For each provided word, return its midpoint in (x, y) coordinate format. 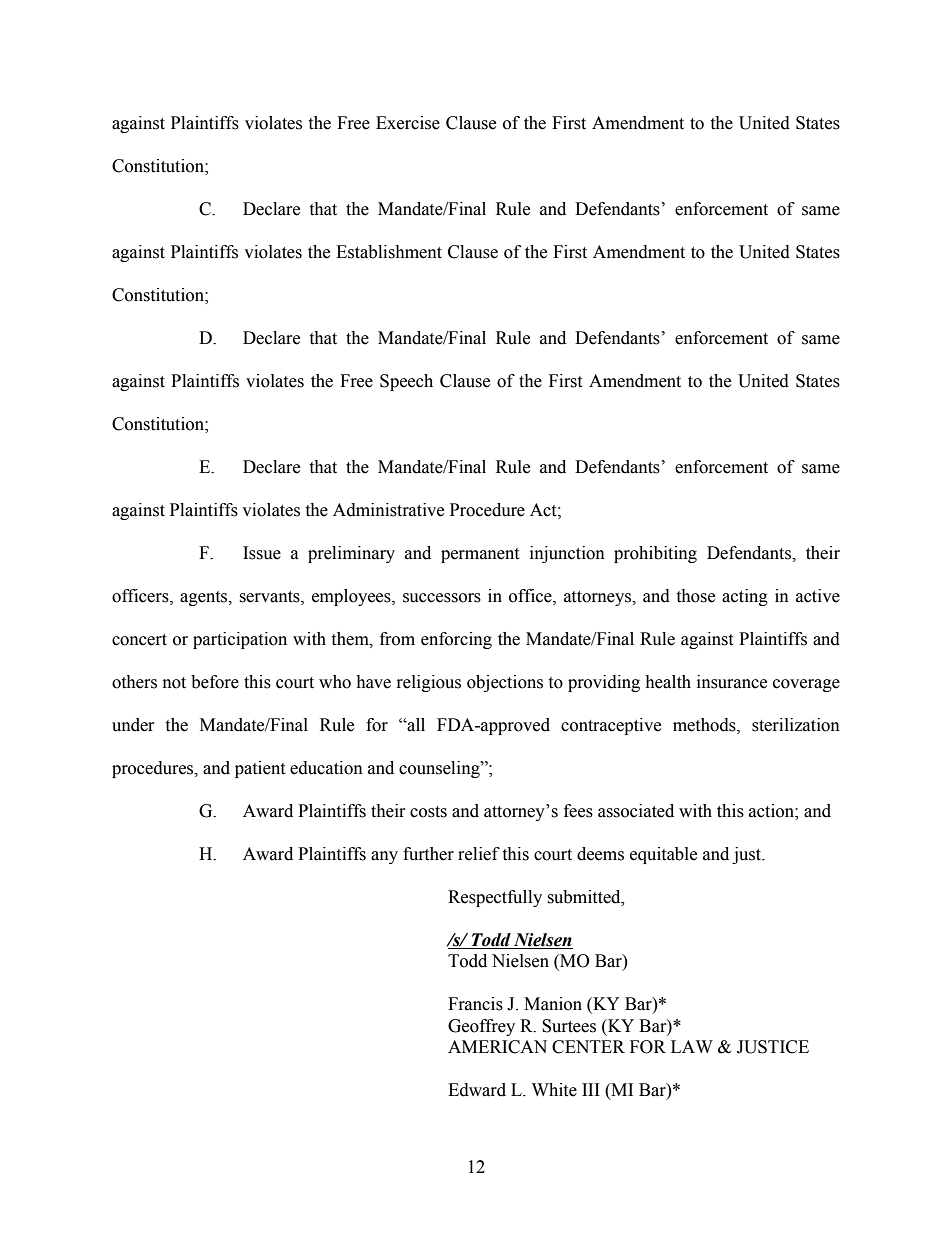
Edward (477, 1090)
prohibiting (655, 554)
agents (205, 598)
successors (442, 598)
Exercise (408, 123)
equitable (663, 855)
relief (479, 854)
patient (260, 769)
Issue (262, 553)
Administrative (388, 510)
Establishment (389, 252)
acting (745, 597)
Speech (406, 382)
